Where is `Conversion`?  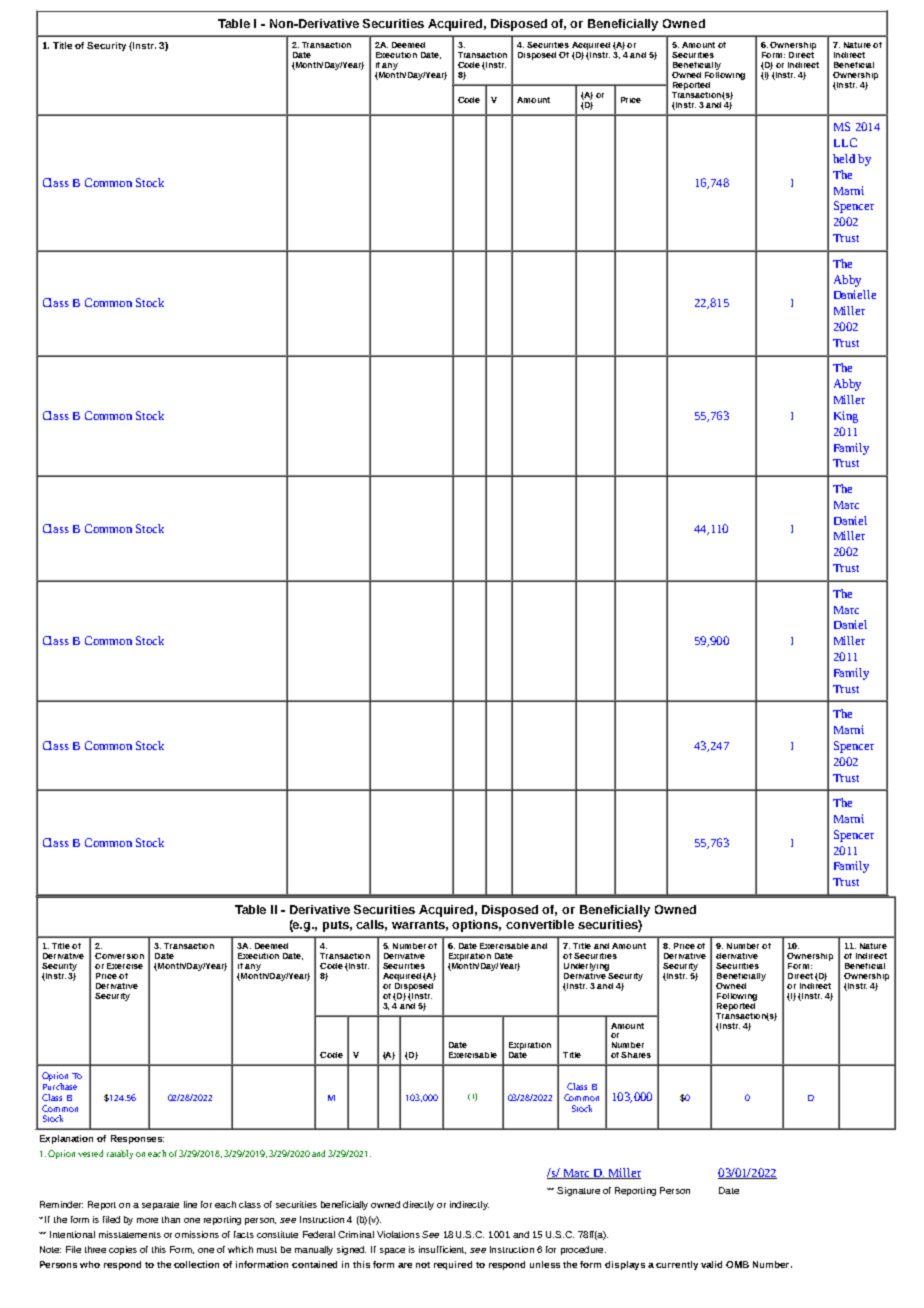
Conversion is located at coordinates (119, 956).
